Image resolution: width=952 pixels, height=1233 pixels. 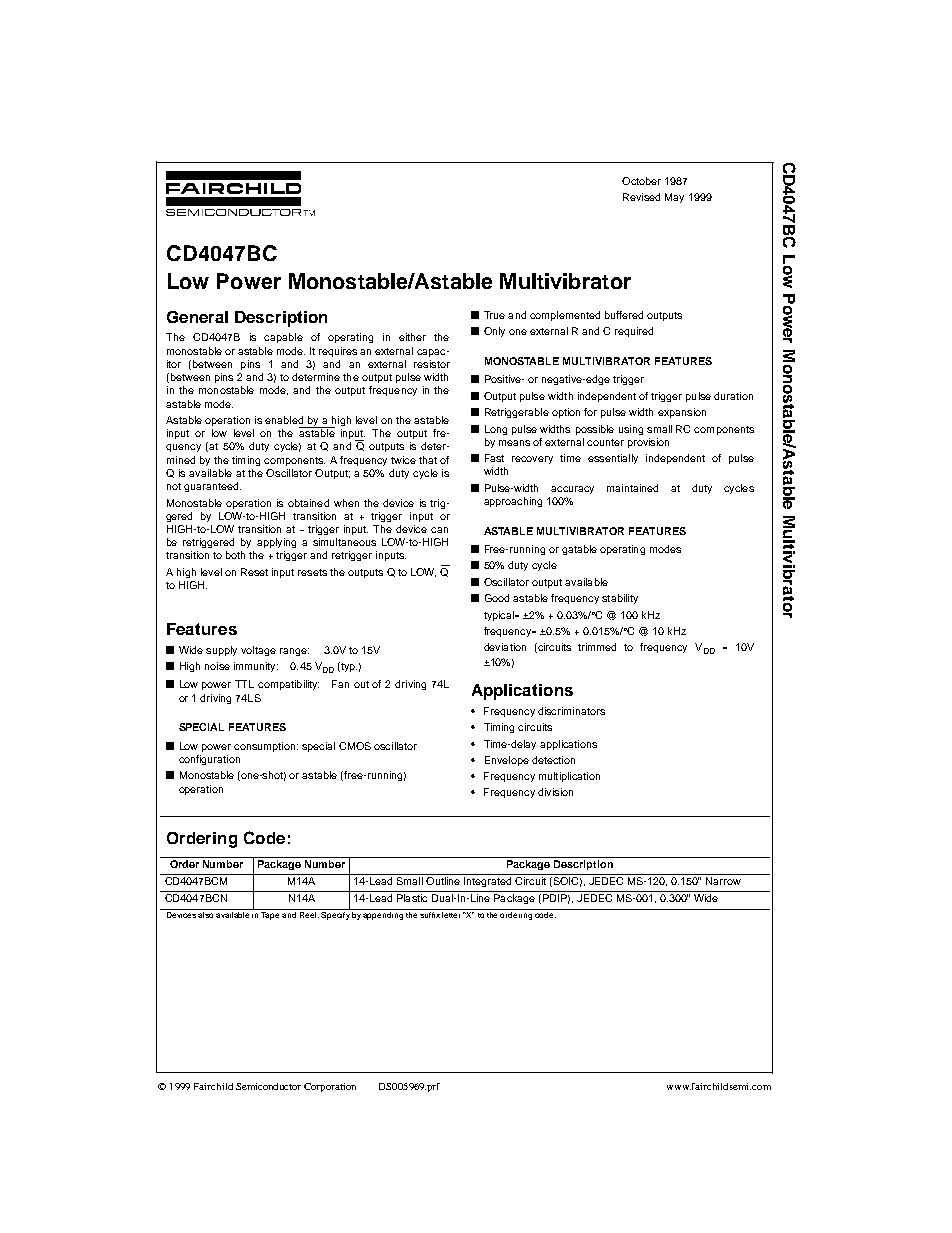 What do you see at coordinates (620, 599) in the image?
I see `stability` at bounding box center [620, 599].
